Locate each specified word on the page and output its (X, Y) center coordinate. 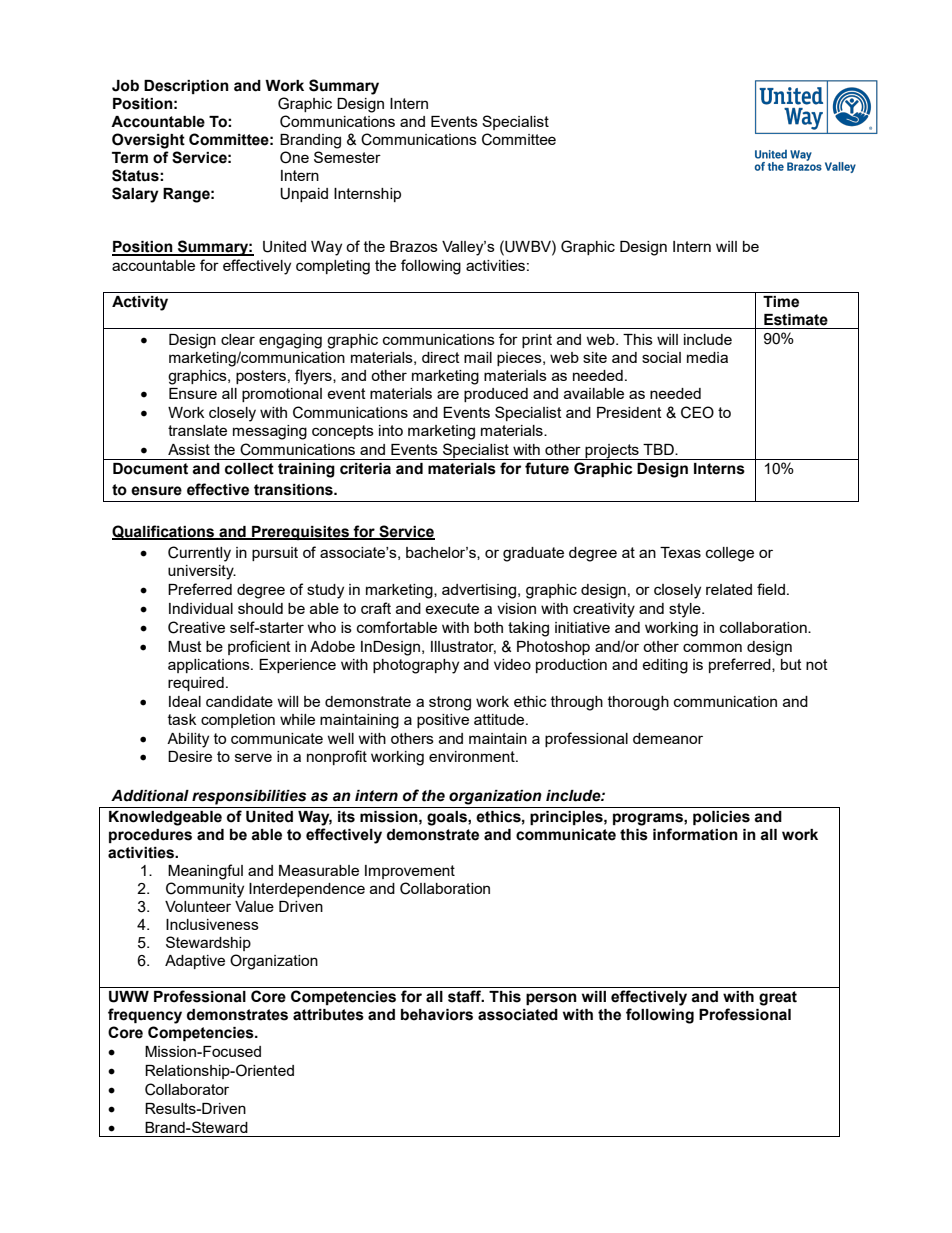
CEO (697, 412)
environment (473, 756)
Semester (347, 157)
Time (781, 302)
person (551, 999)
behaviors (437, 1015)
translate (197, 430)
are (448, 394)
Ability (188, 740)
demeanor (668, 738)
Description (186, 87)
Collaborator (187, 1089)
